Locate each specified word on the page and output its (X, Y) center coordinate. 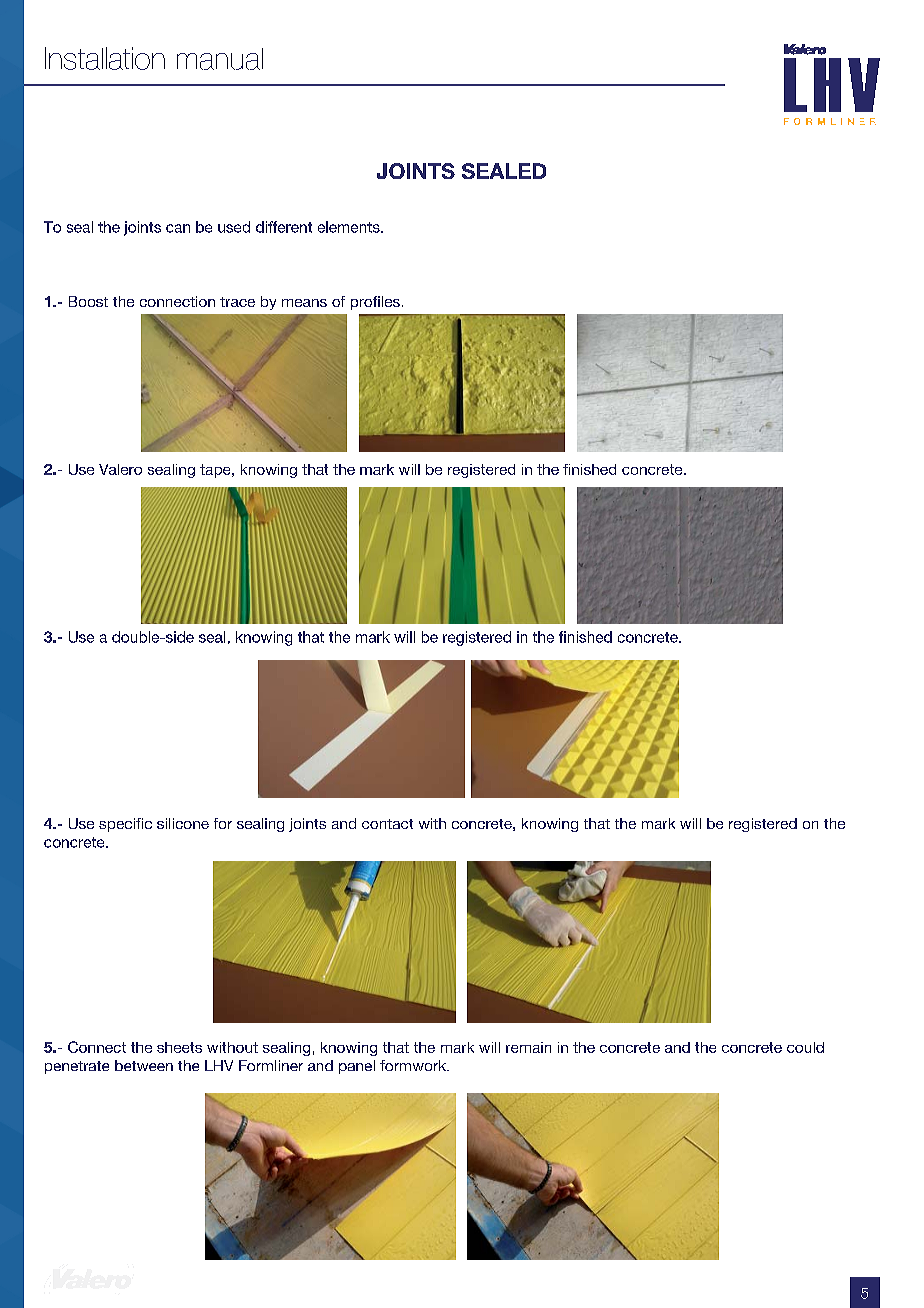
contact (387, 824)
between (144, 1065)
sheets (179, 1047)
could (805, 1047)
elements (350, 227)
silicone (183, 823)
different (284, 227)
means (304, 303)
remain (528, 1047)
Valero (120, 469)
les (391, 301)
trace (237, 302)
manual (220, 59)
